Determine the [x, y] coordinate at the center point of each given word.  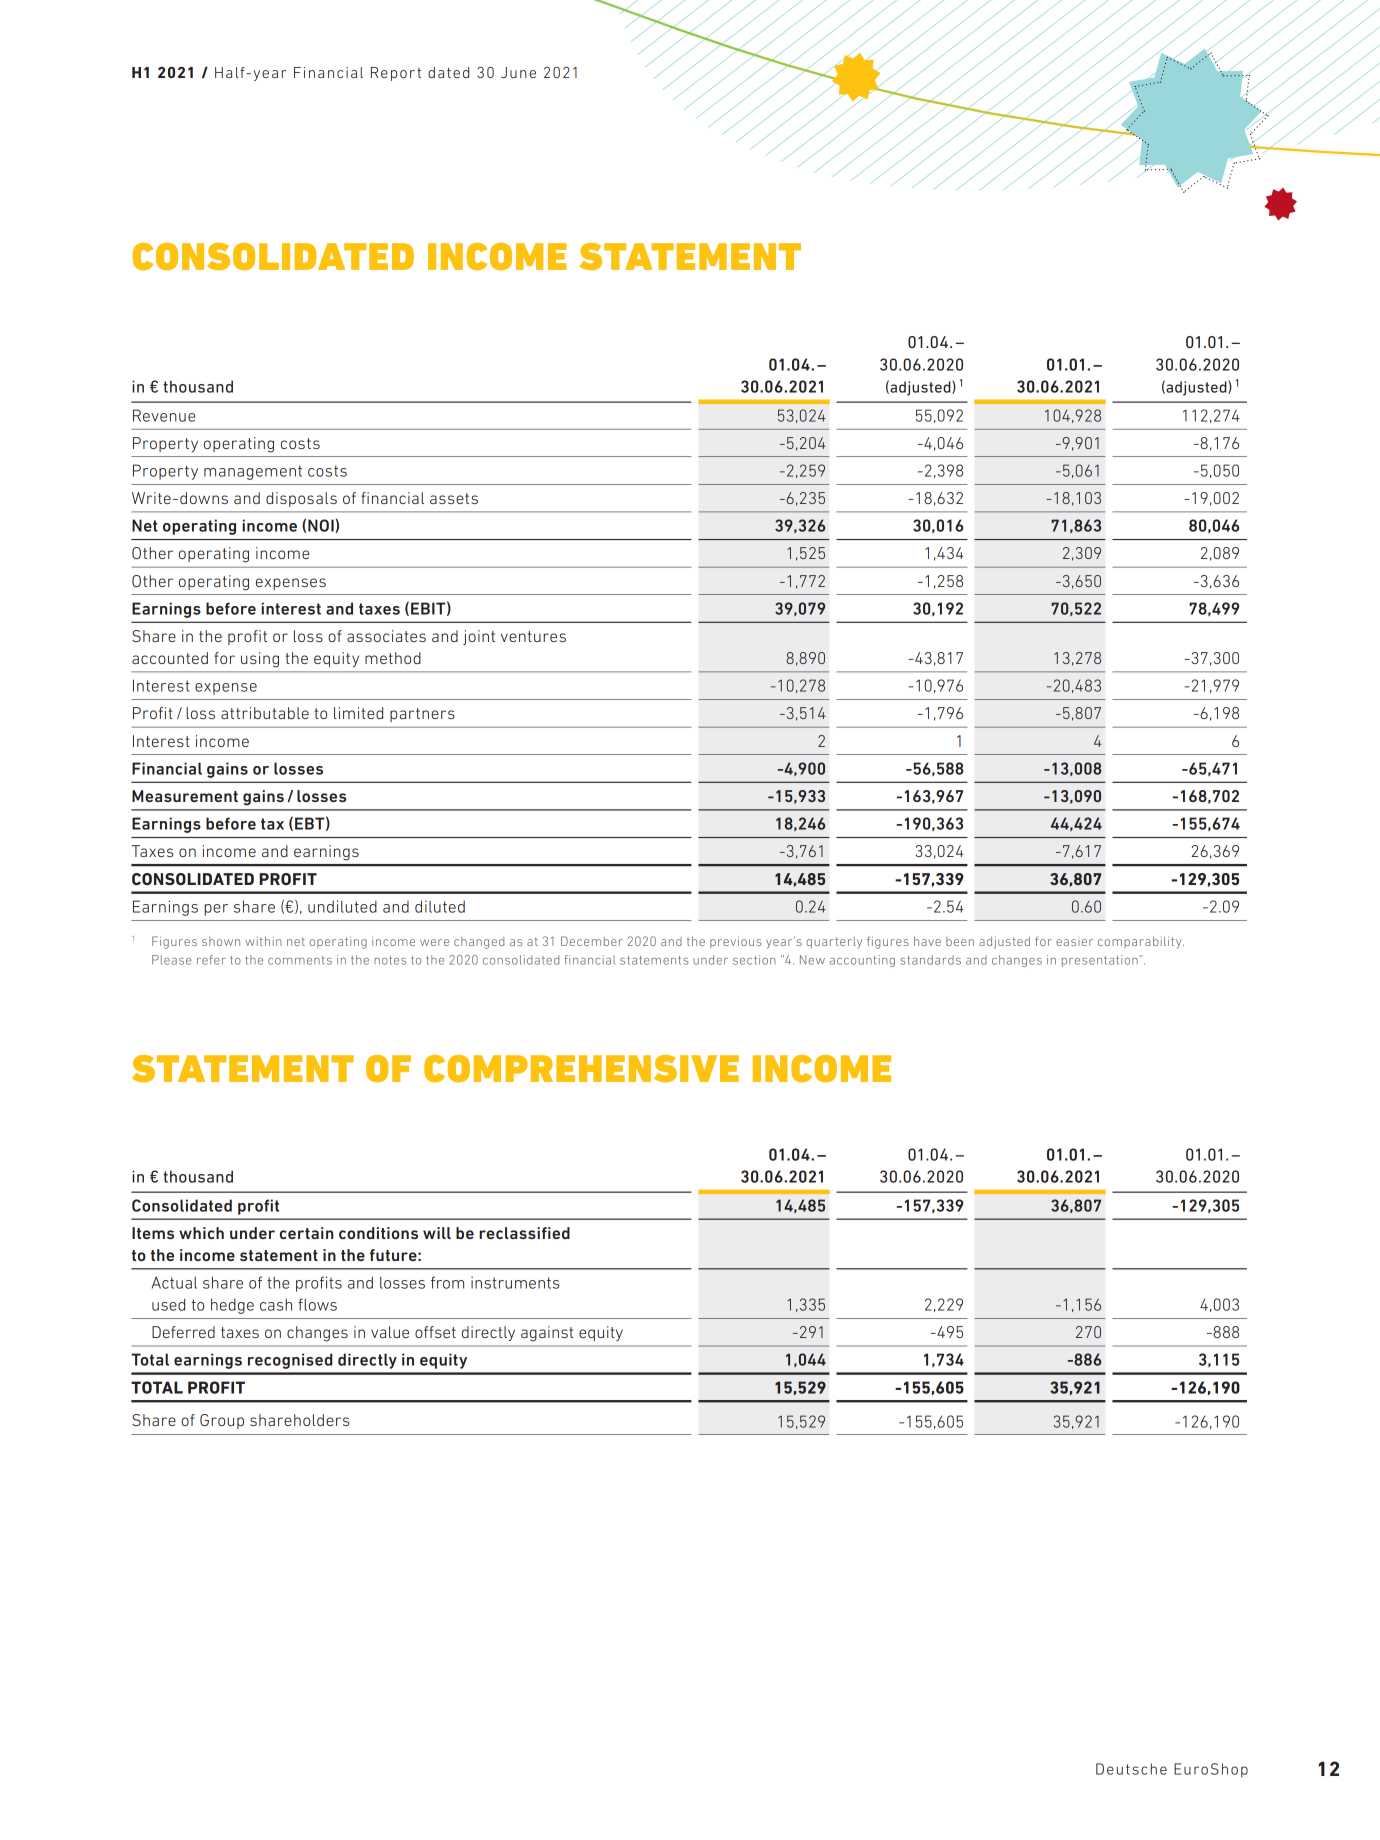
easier [1074, 942]
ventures [533, 636]
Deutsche [1131, 1769]
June [518, 72]
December [592, 941]
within [263, 941]
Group [222, 1421]
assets [454, 498]
